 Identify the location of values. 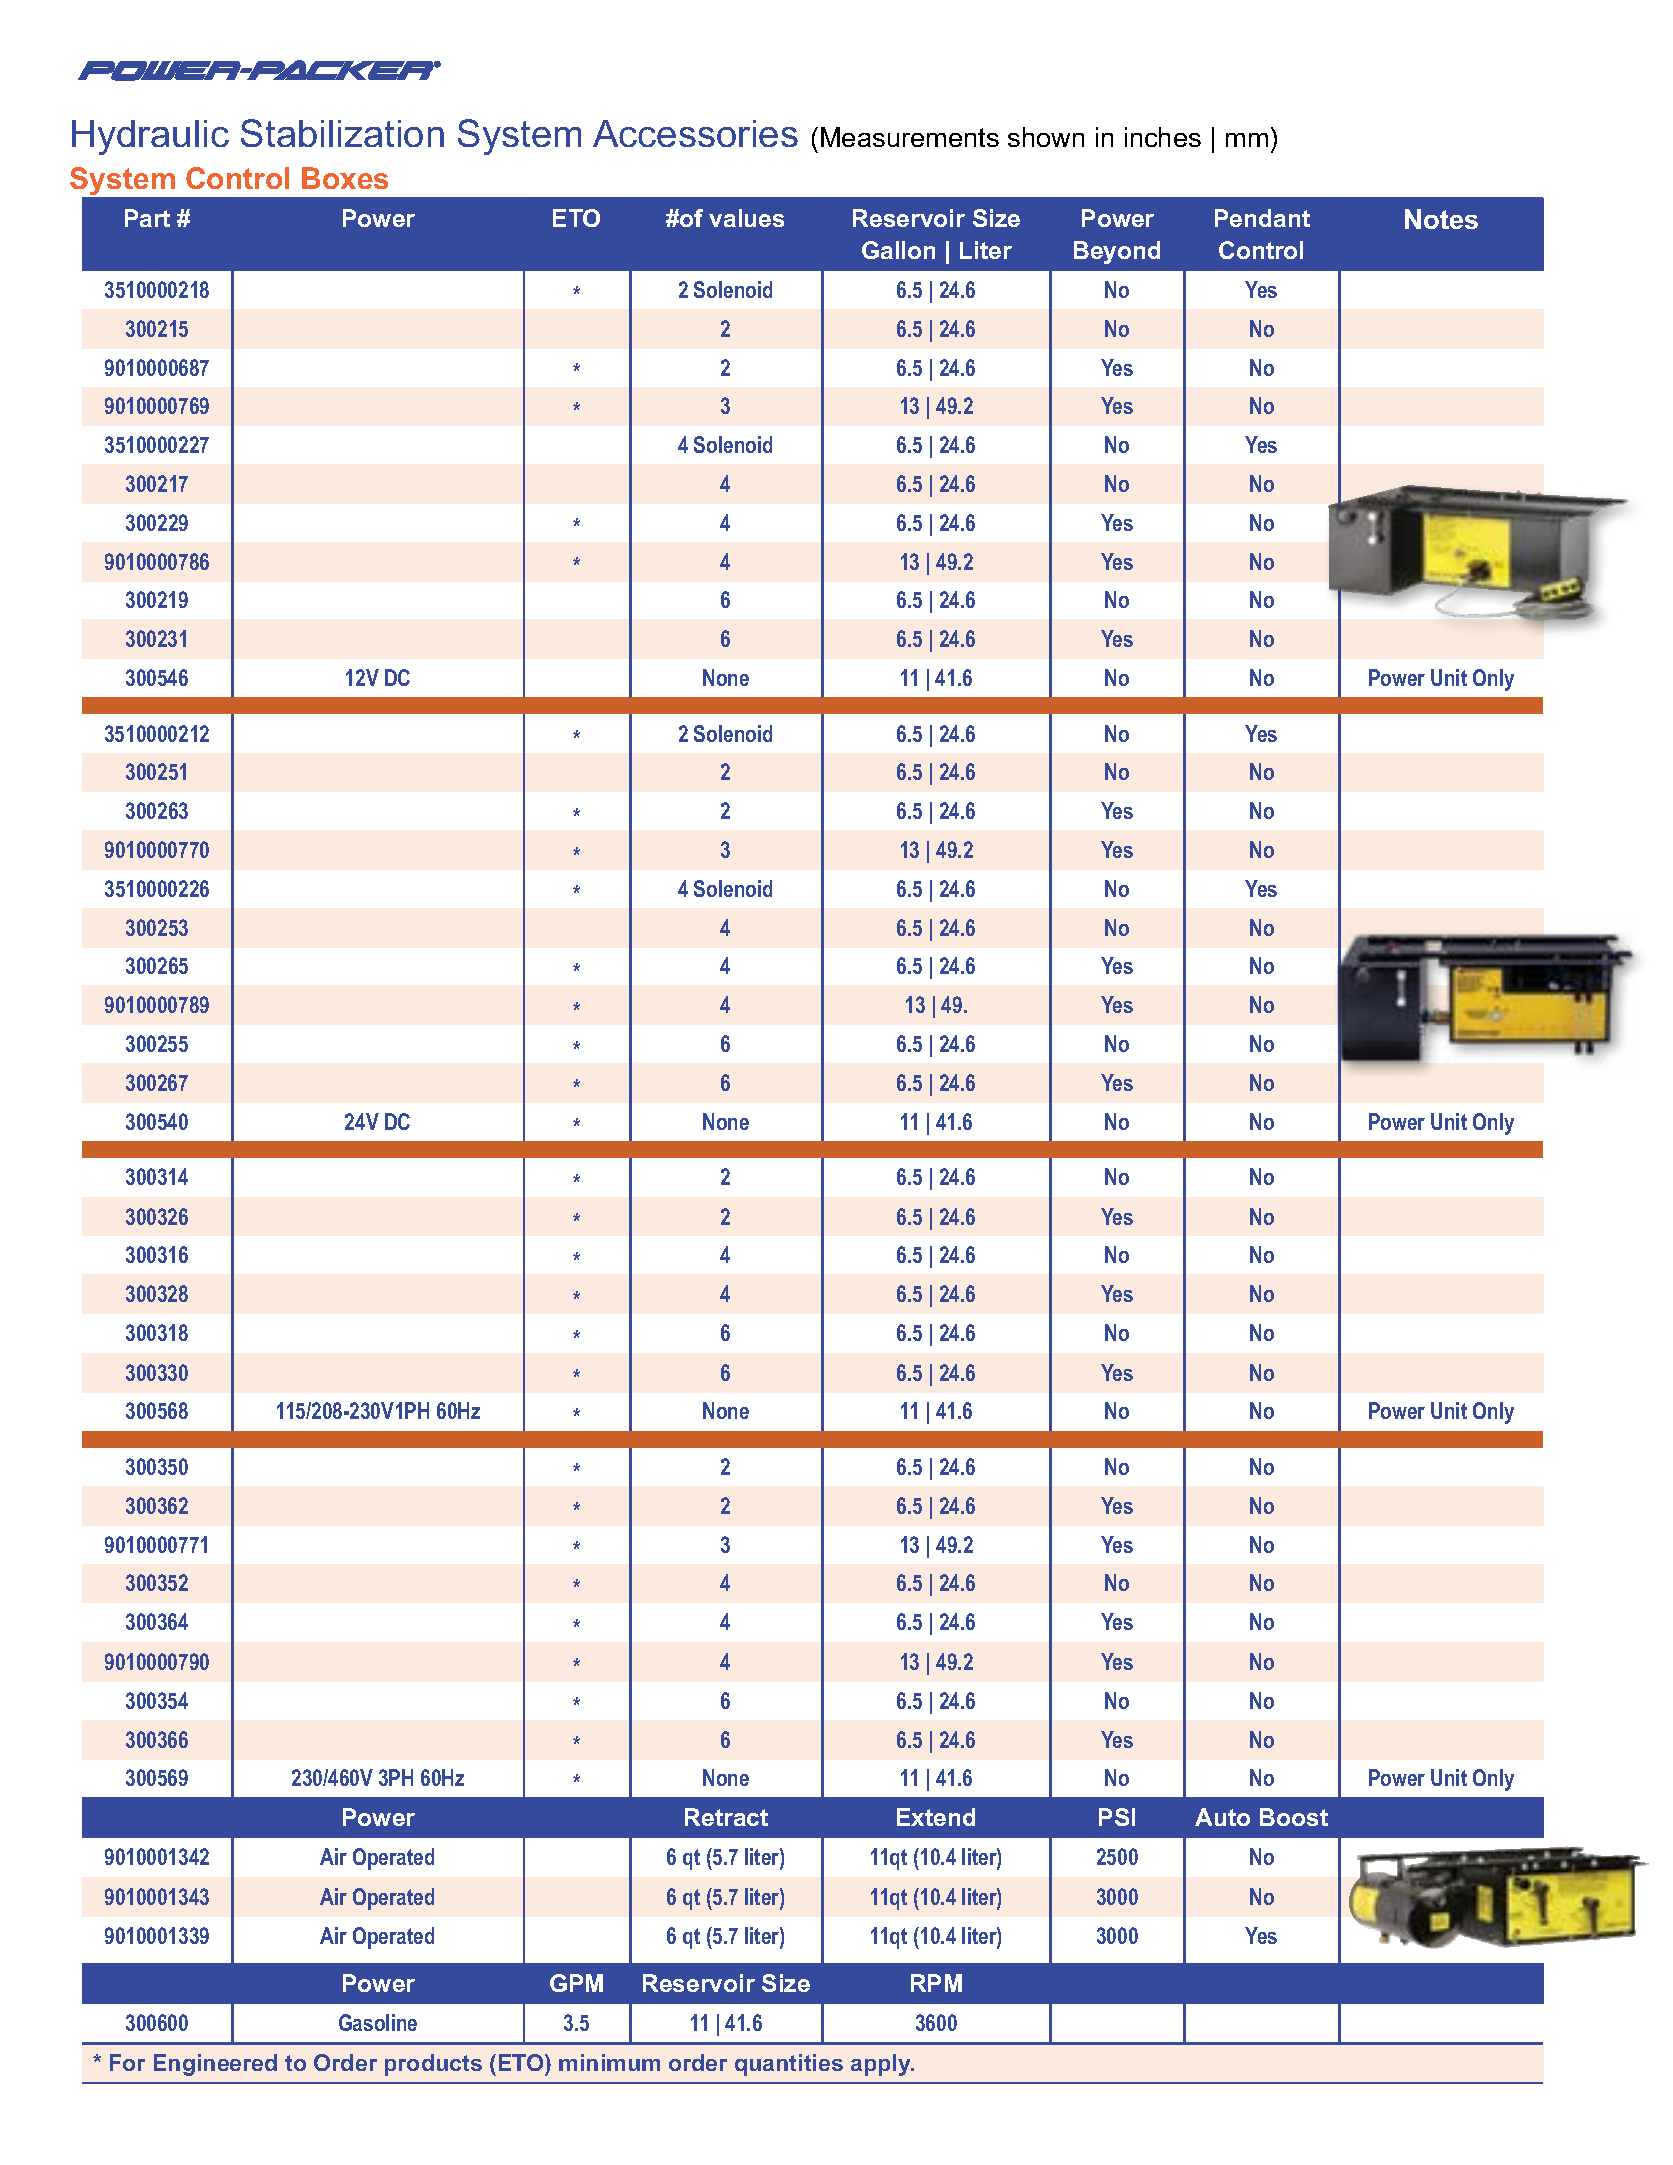
(746, 218).
